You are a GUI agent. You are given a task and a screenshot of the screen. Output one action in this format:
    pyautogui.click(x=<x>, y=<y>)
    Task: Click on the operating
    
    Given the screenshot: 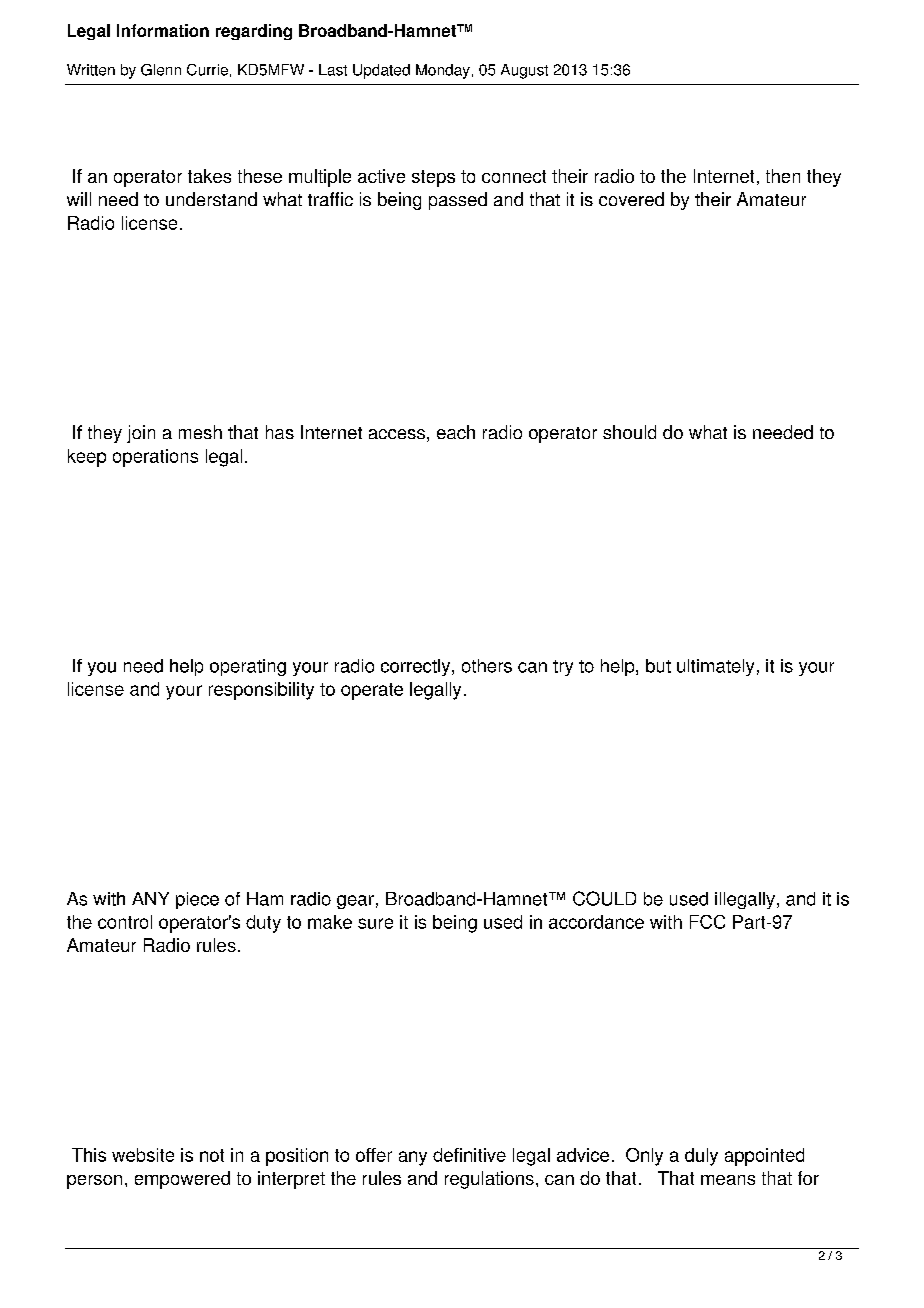 What is the action you would take?
    pyautogui.click(x=248, y=667)
